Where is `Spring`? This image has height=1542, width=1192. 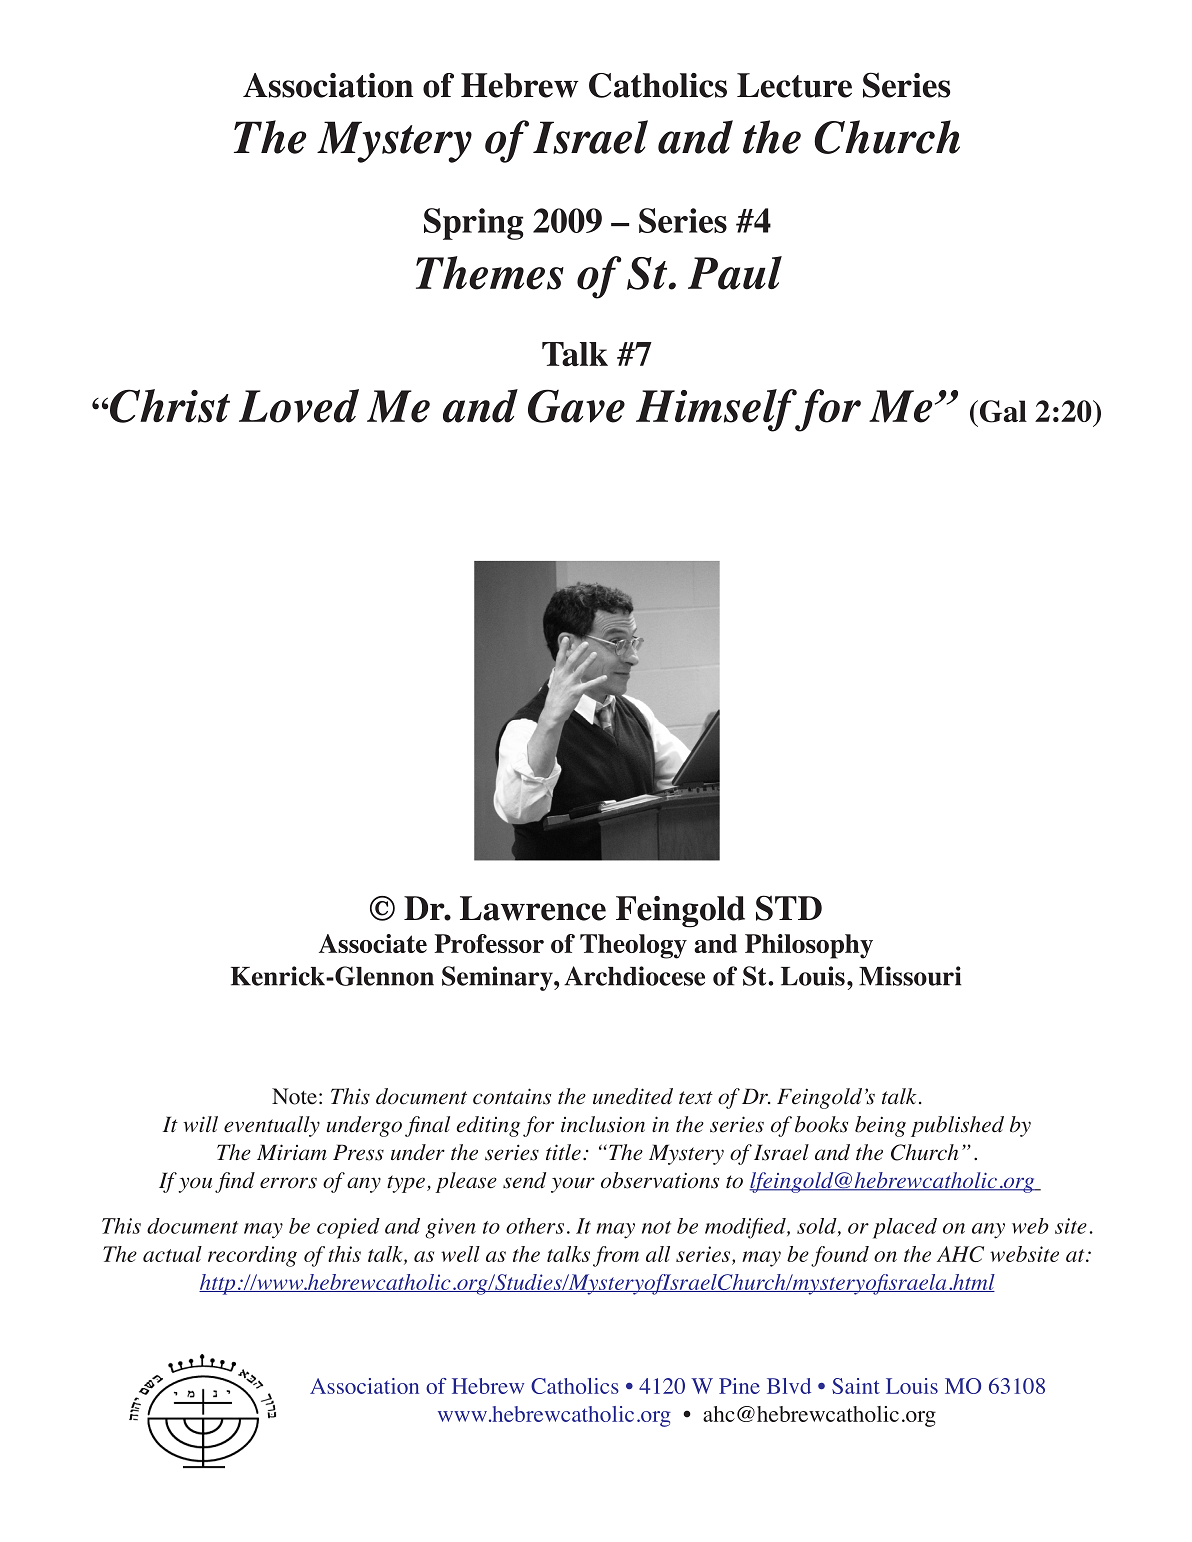 Spring is located at coordinates (474, 224).
